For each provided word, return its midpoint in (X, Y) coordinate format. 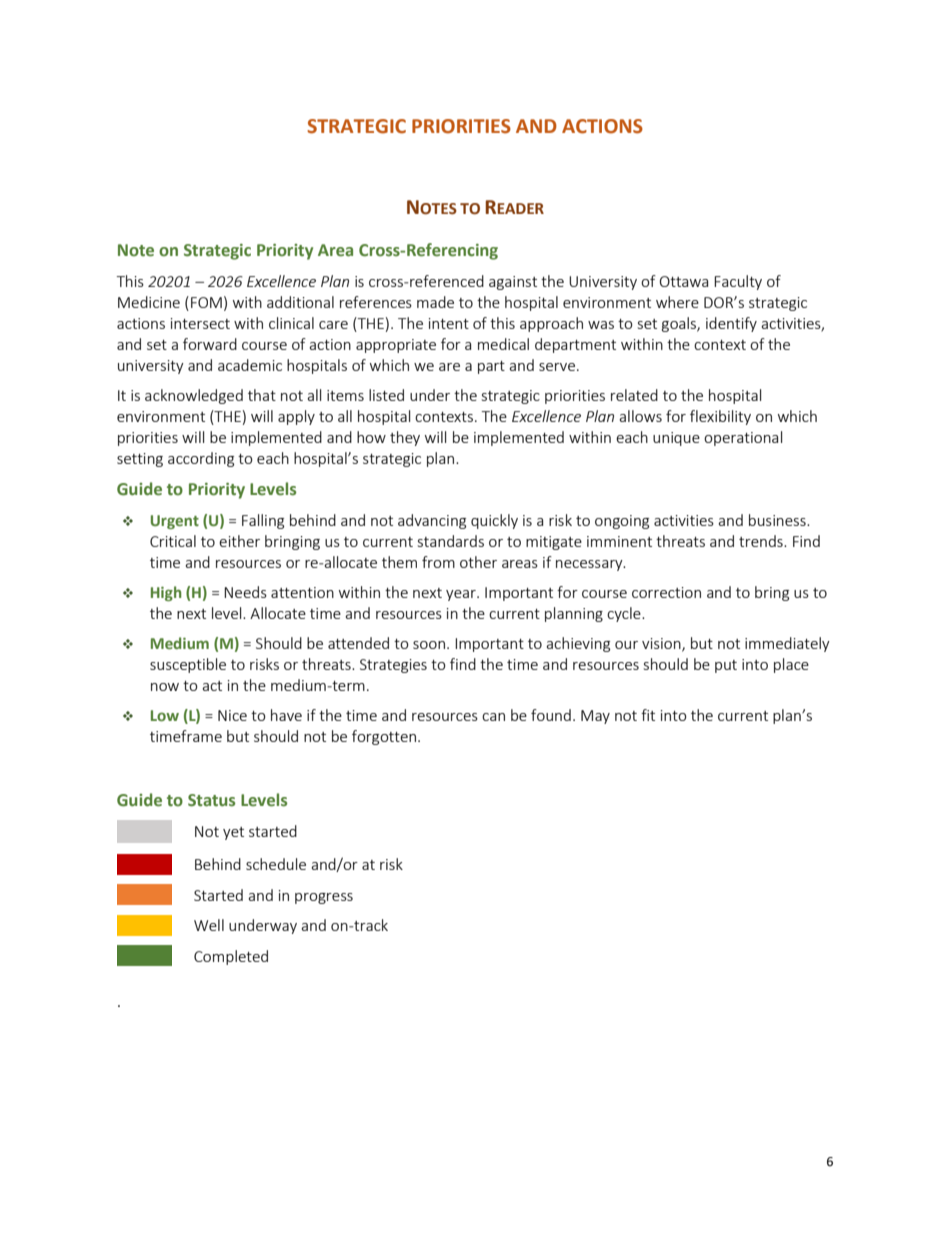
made (435, 302)
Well (209, 925)
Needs (245, 592)
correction (666, 592)
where (677, 302)
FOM (206, 302)
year (462, 595)
